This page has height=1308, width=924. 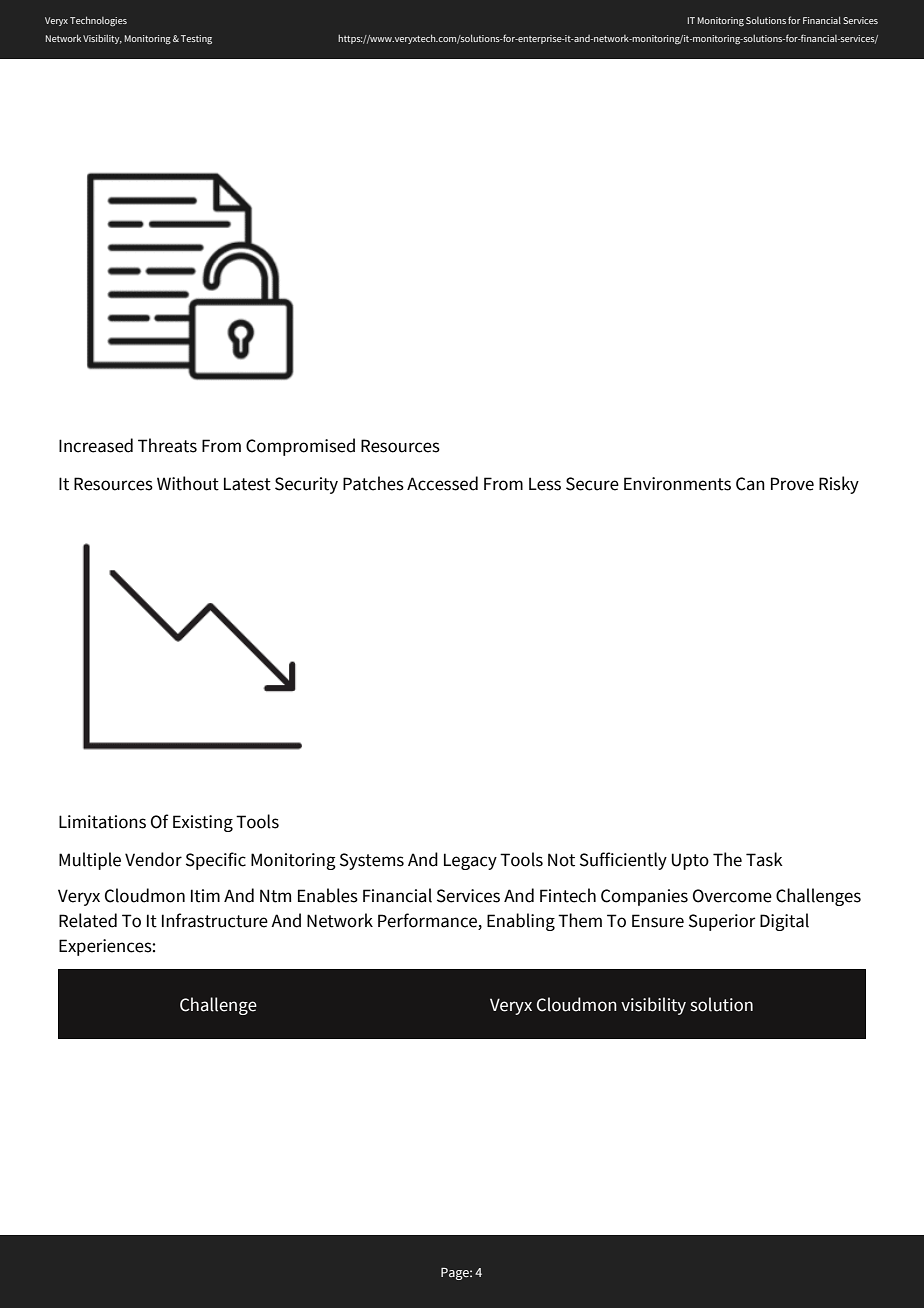 What do you see at coordinates (732, 896) in the page?
I see `Overcome` at bounding box center [732, 896].
